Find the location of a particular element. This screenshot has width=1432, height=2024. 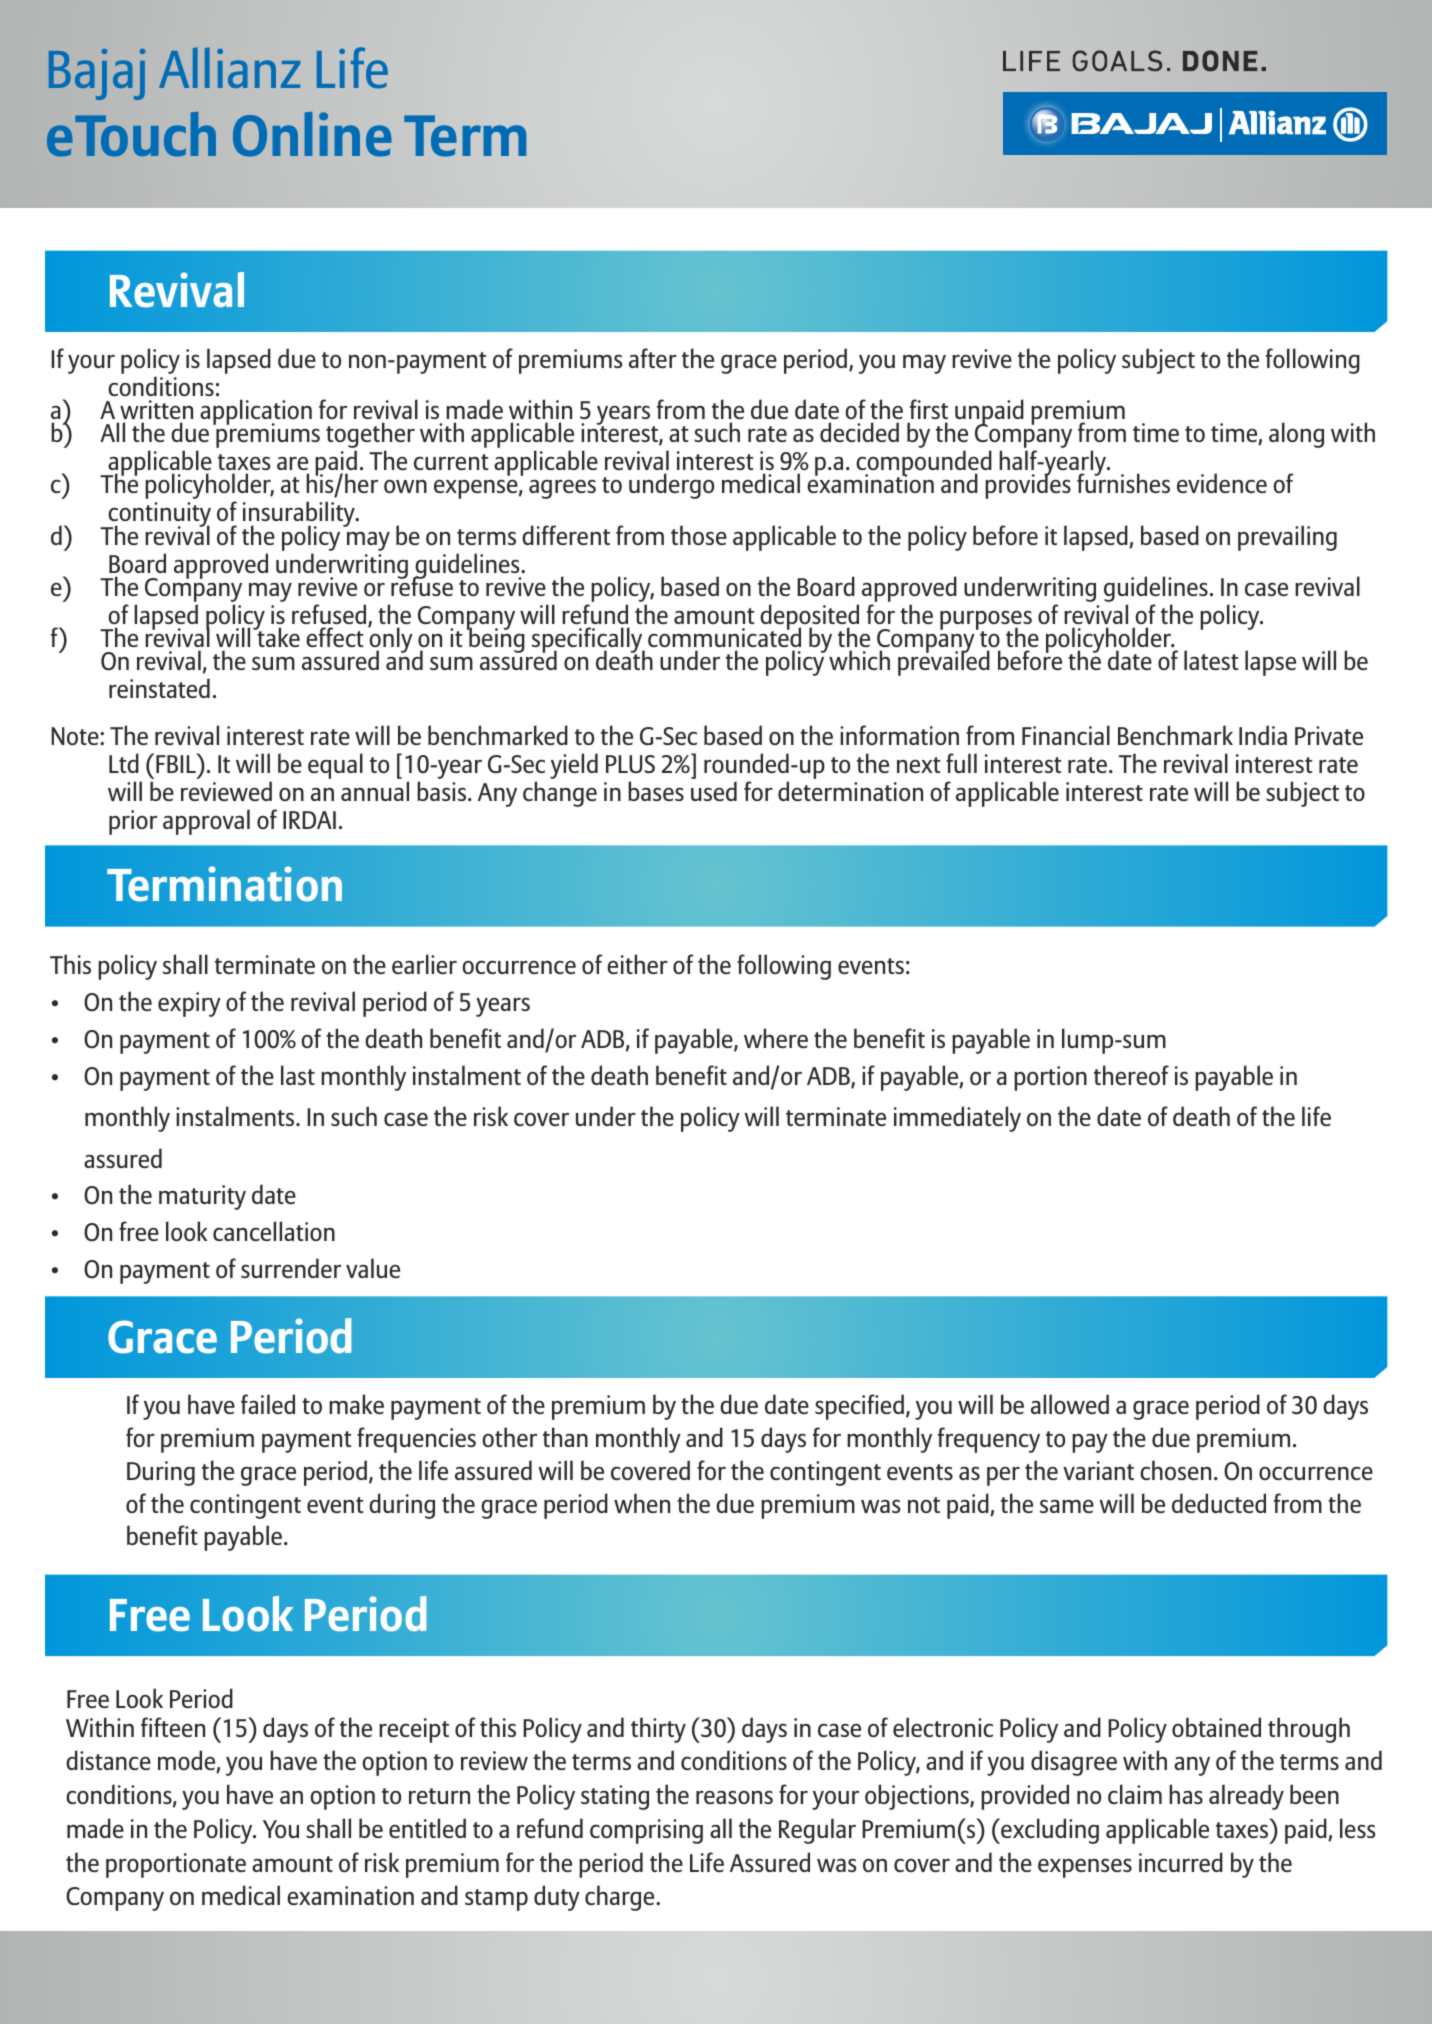

Online is located at coordinates (312, 134).
